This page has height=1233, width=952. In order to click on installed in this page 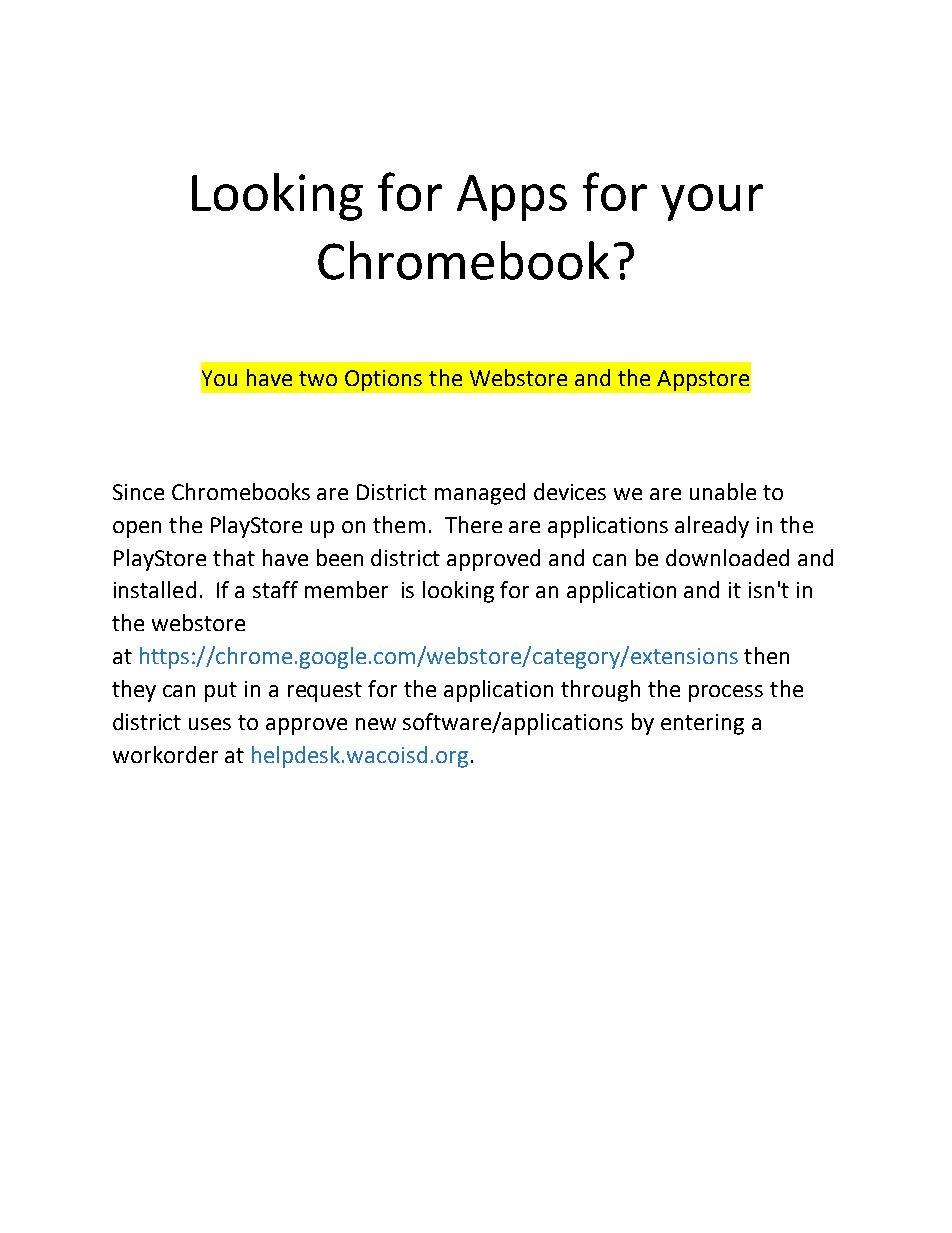, I will do `click(155, 589)`.
